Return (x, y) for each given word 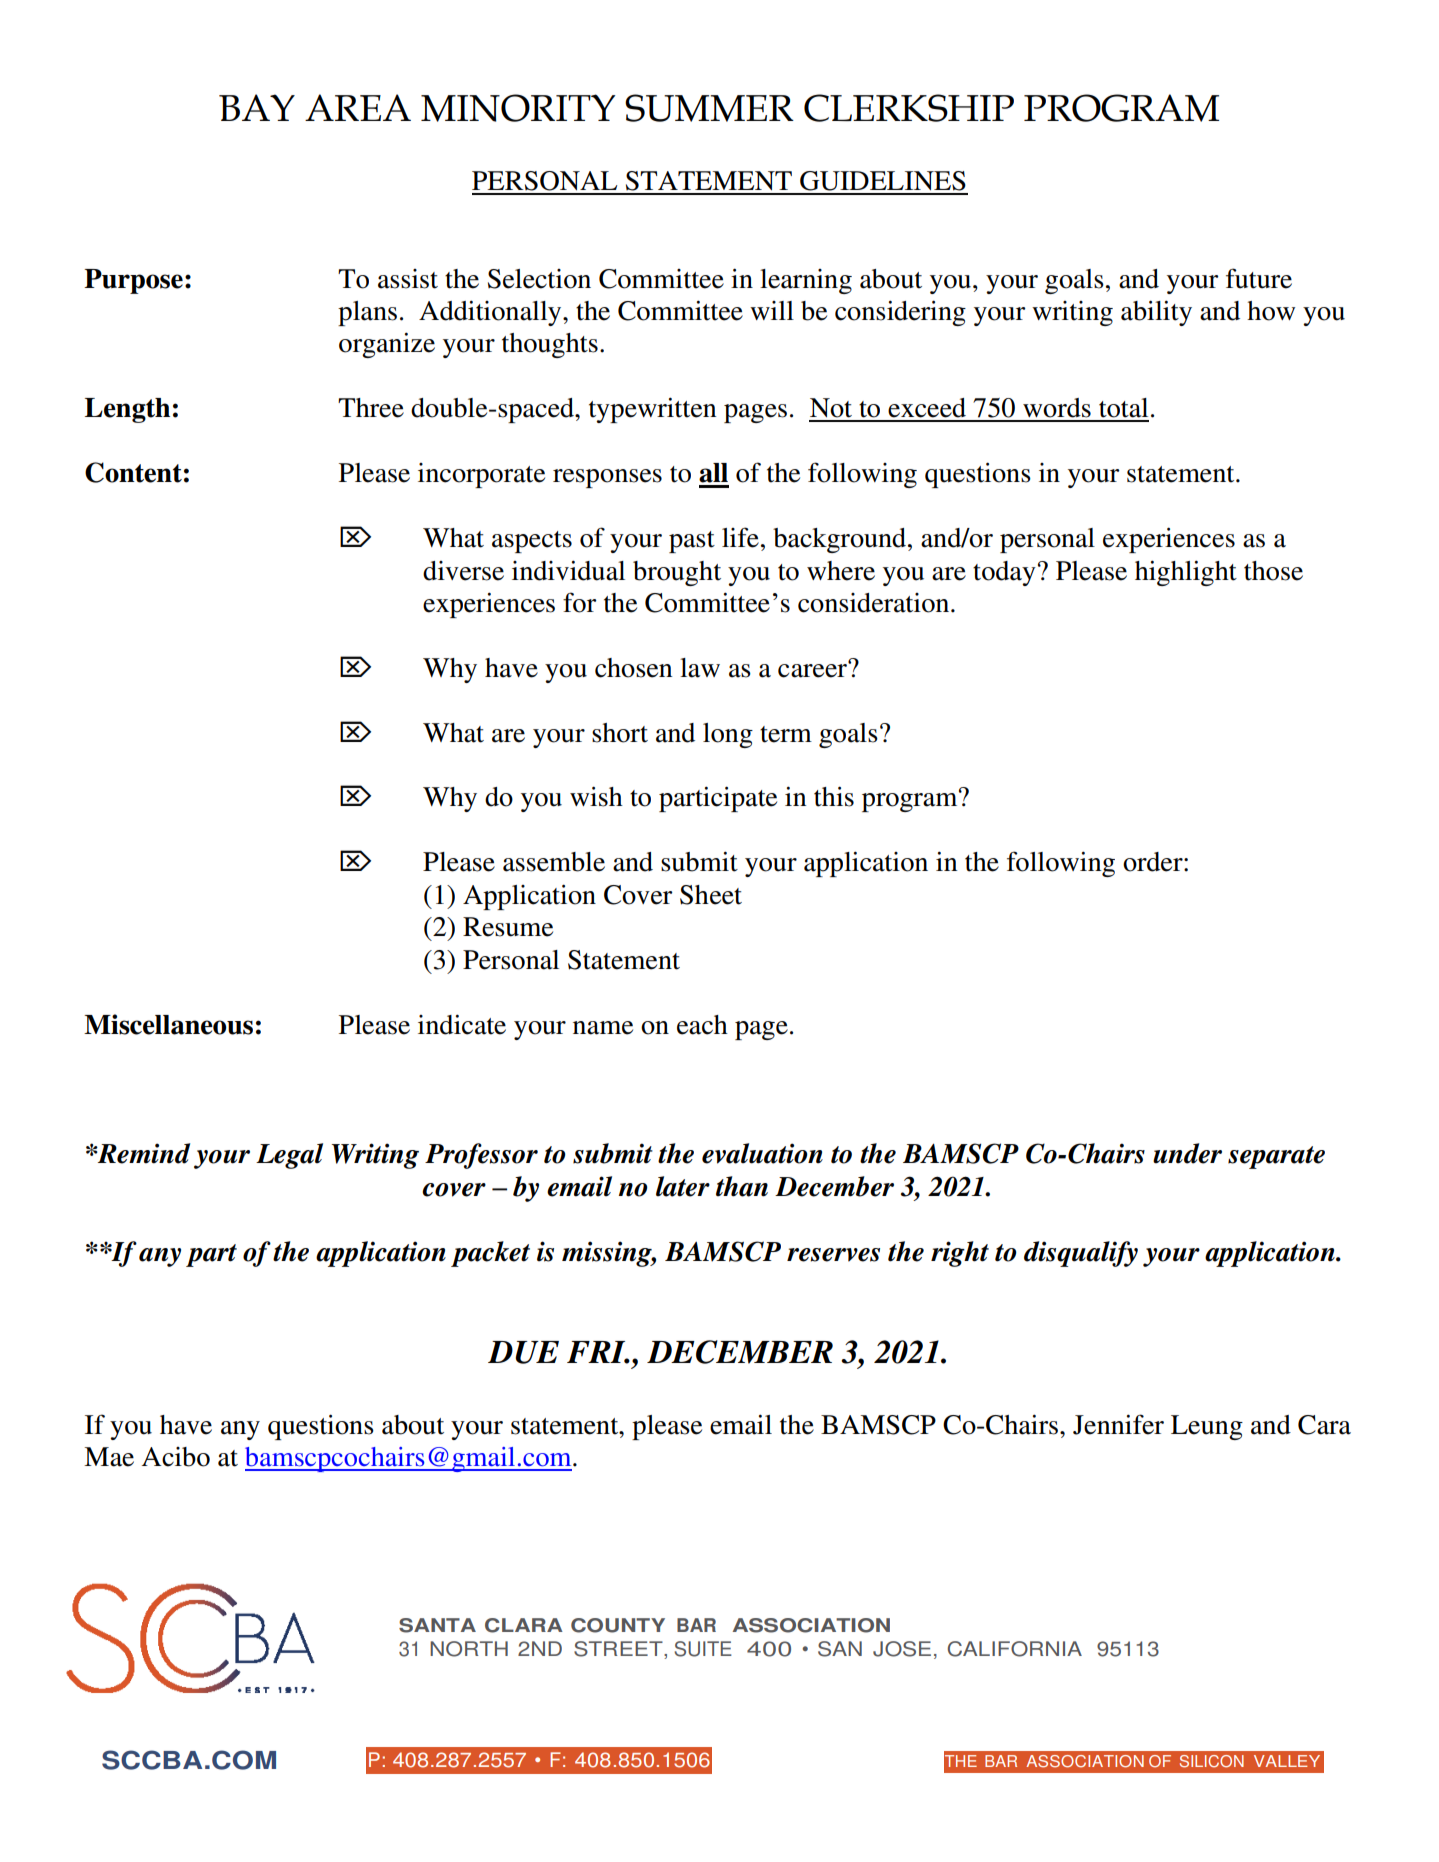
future (1259, 278)
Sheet (711, 895)
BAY (257, 107)
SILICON (1212, 1761)
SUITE (703, 1649)
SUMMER (709, 108)
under (1187, 1153)
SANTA (437, 1625)
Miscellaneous (168, 1024)
